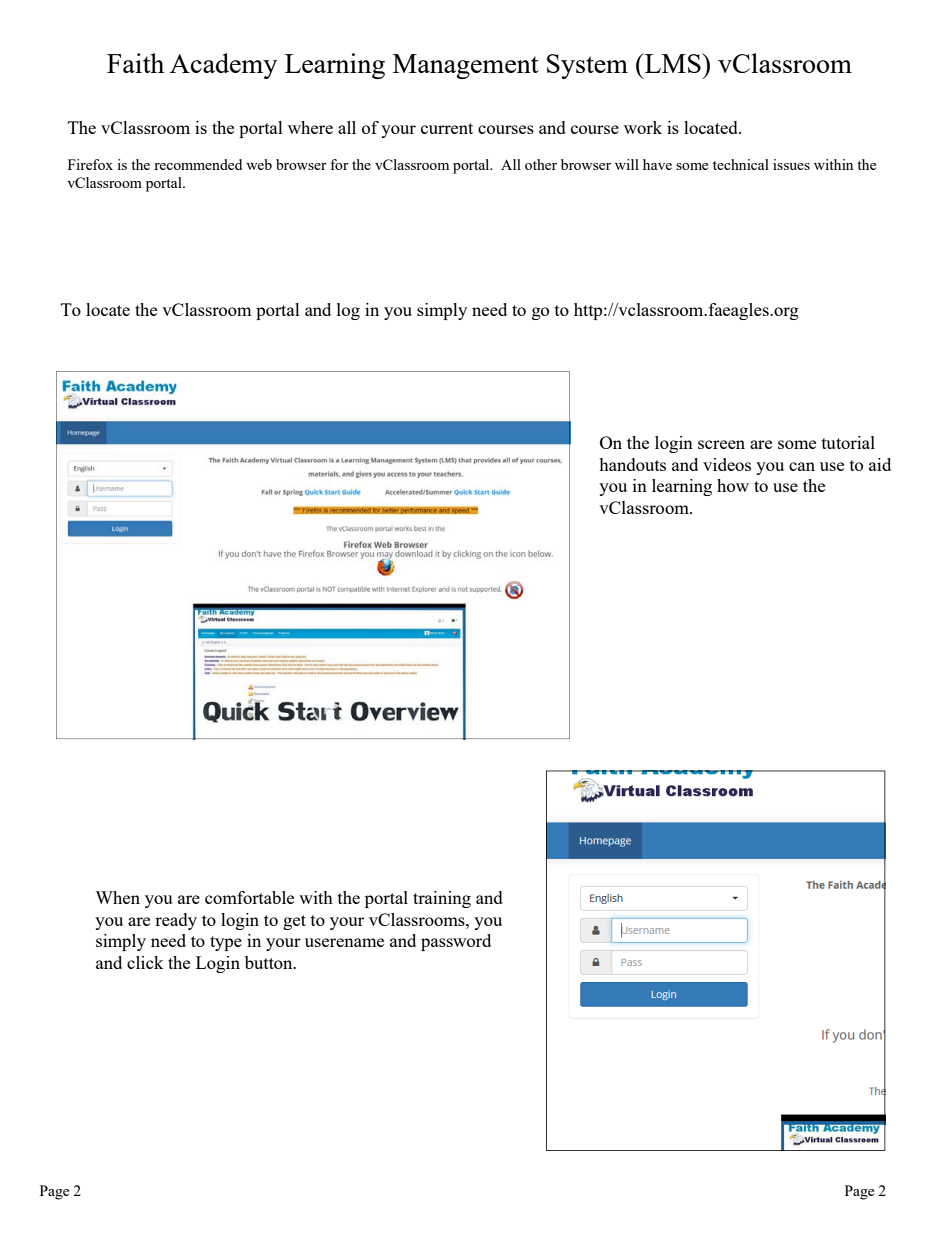 This screenshot has width=952, height=1233. I want to click on ready, so click(176, 921).
